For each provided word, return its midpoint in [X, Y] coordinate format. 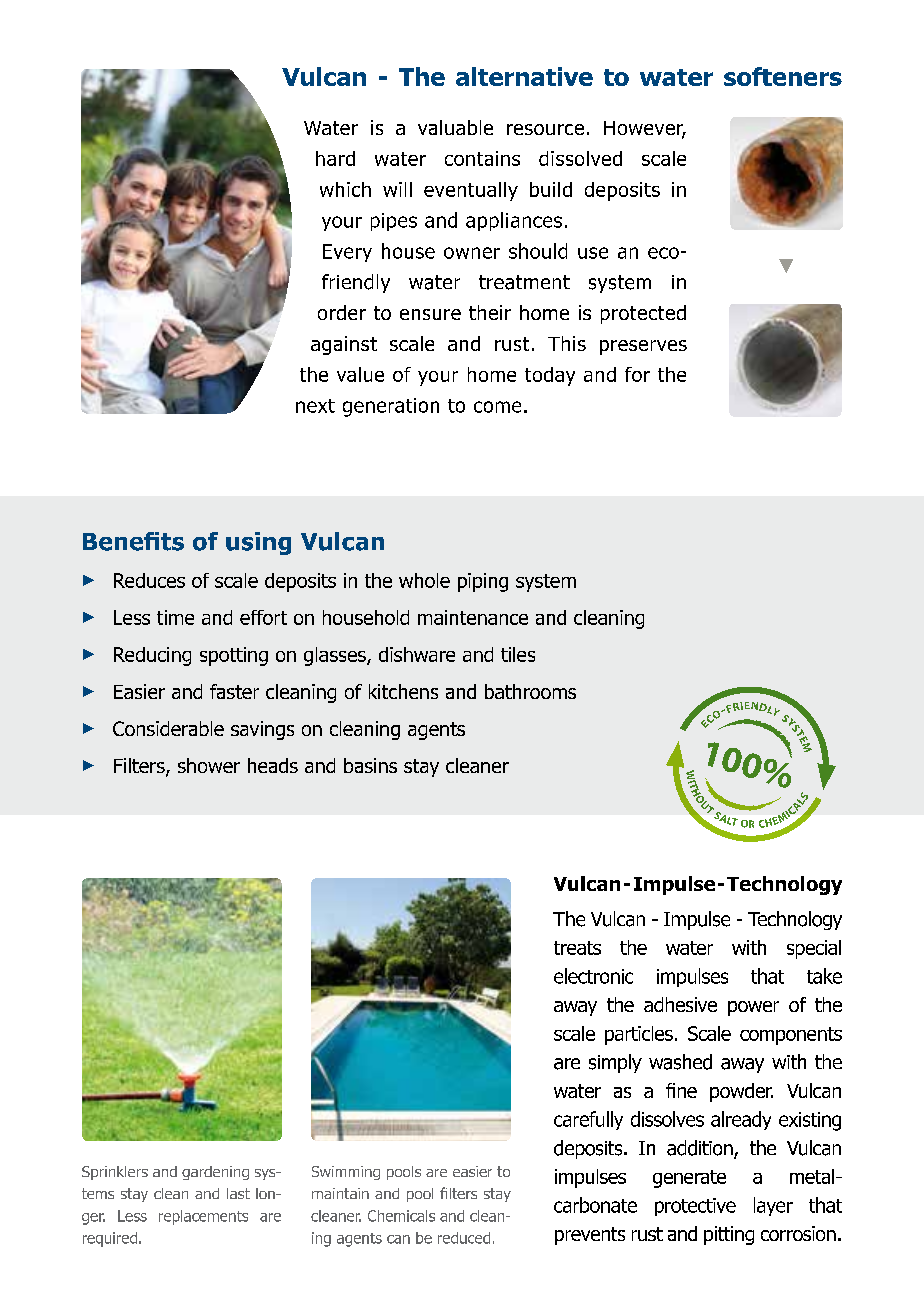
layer [773, 1206]
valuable [455, 127]
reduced [464, 1238]
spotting [234, 656]
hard [335, 158]
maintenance [473, 617]
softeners [783, 76]
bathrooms [530, 691]
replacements [203, 1217]
